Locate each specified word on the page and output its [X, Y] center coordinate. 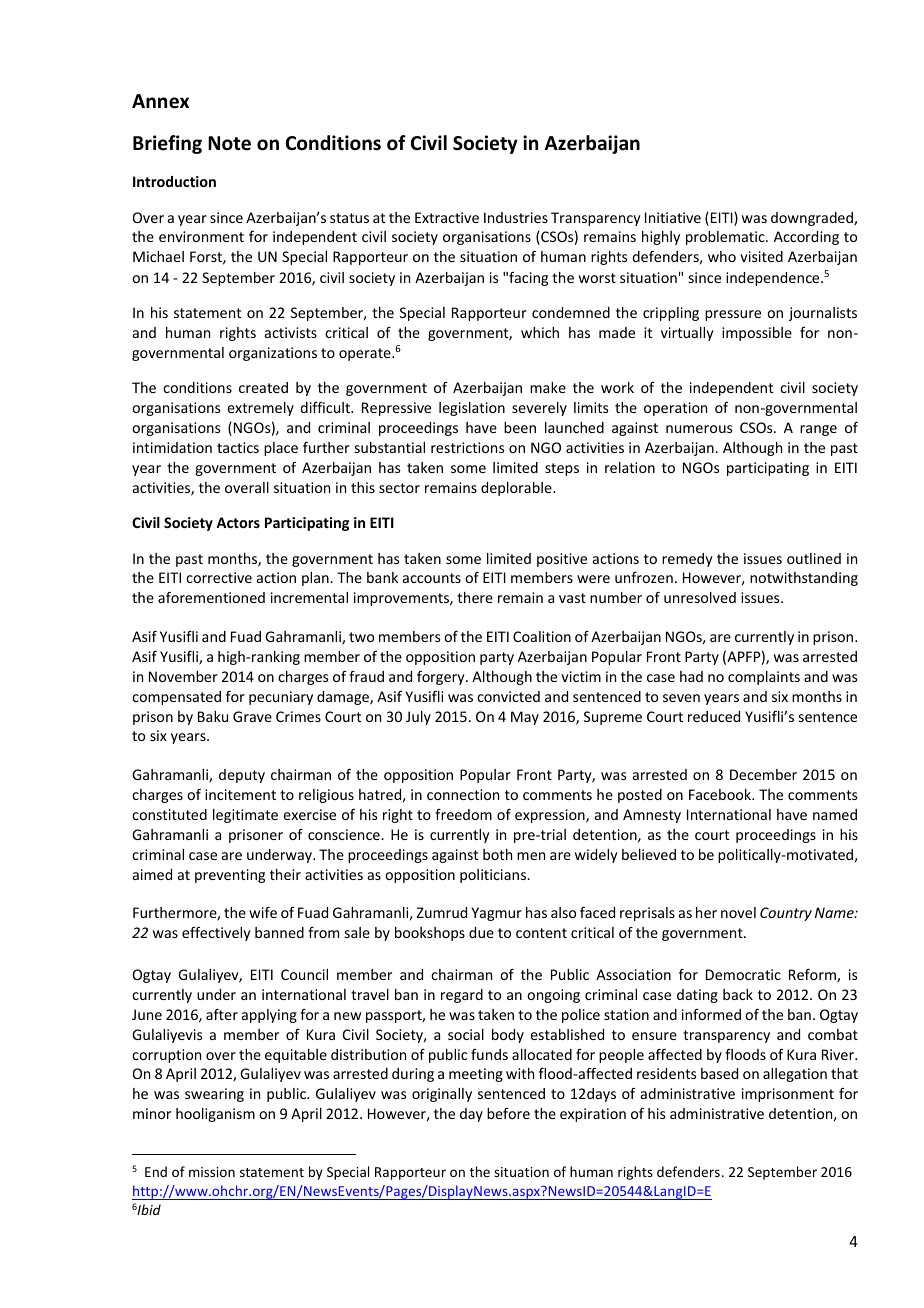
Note [229, 143]
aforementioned [211, 597]
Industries [516, 217]
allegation [795, 1075]
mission [212, 1172]
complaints [764, 678]
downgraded [813, 219]
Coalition [542, 636]
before [508, 1113]
